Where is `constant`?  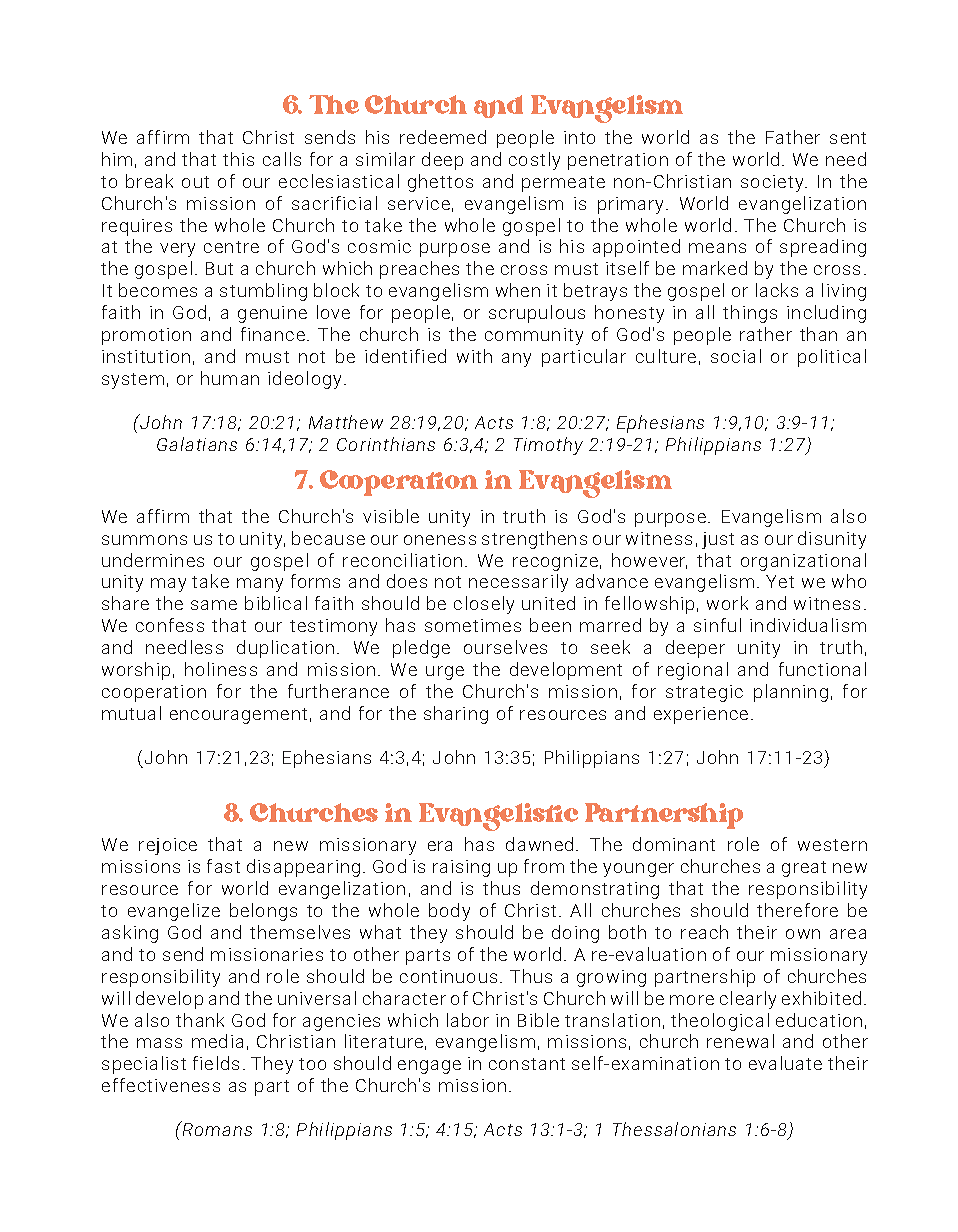 constant is located at coordinates (527, 1064).
